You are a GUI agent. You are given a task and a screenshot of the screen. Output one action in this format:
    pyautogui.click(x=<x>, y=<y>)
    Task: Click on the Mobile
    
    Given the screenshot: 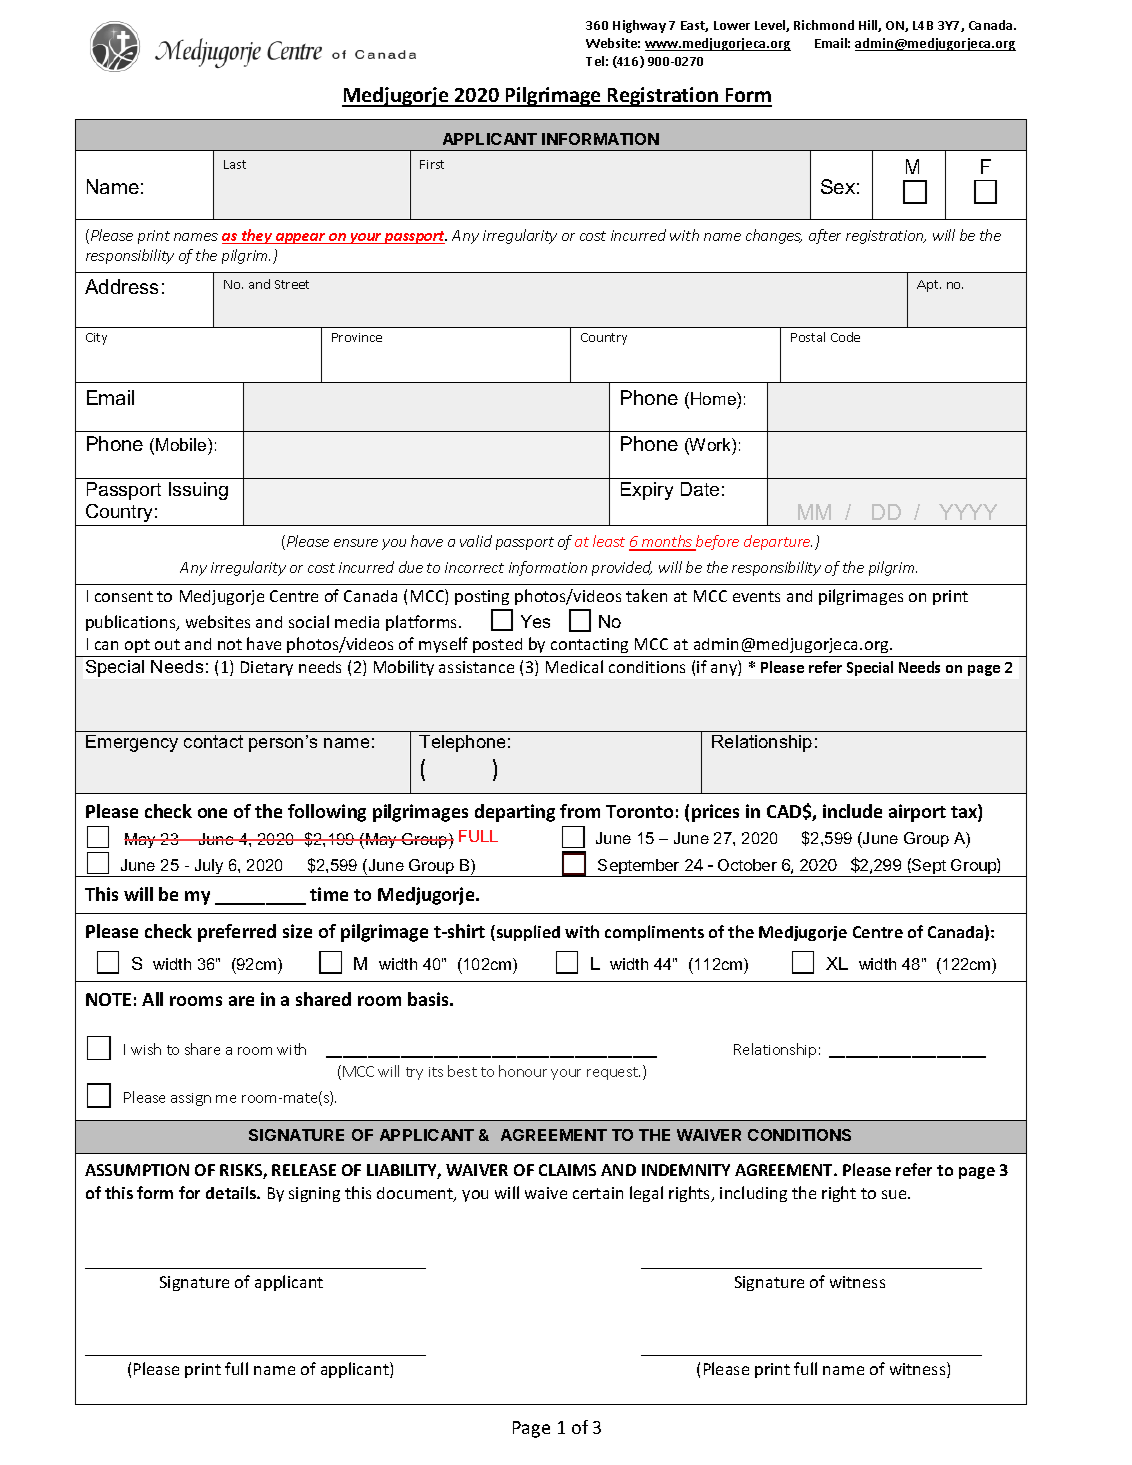 What is the action you would take?
    pyautogui.click(x=182, y=444)
